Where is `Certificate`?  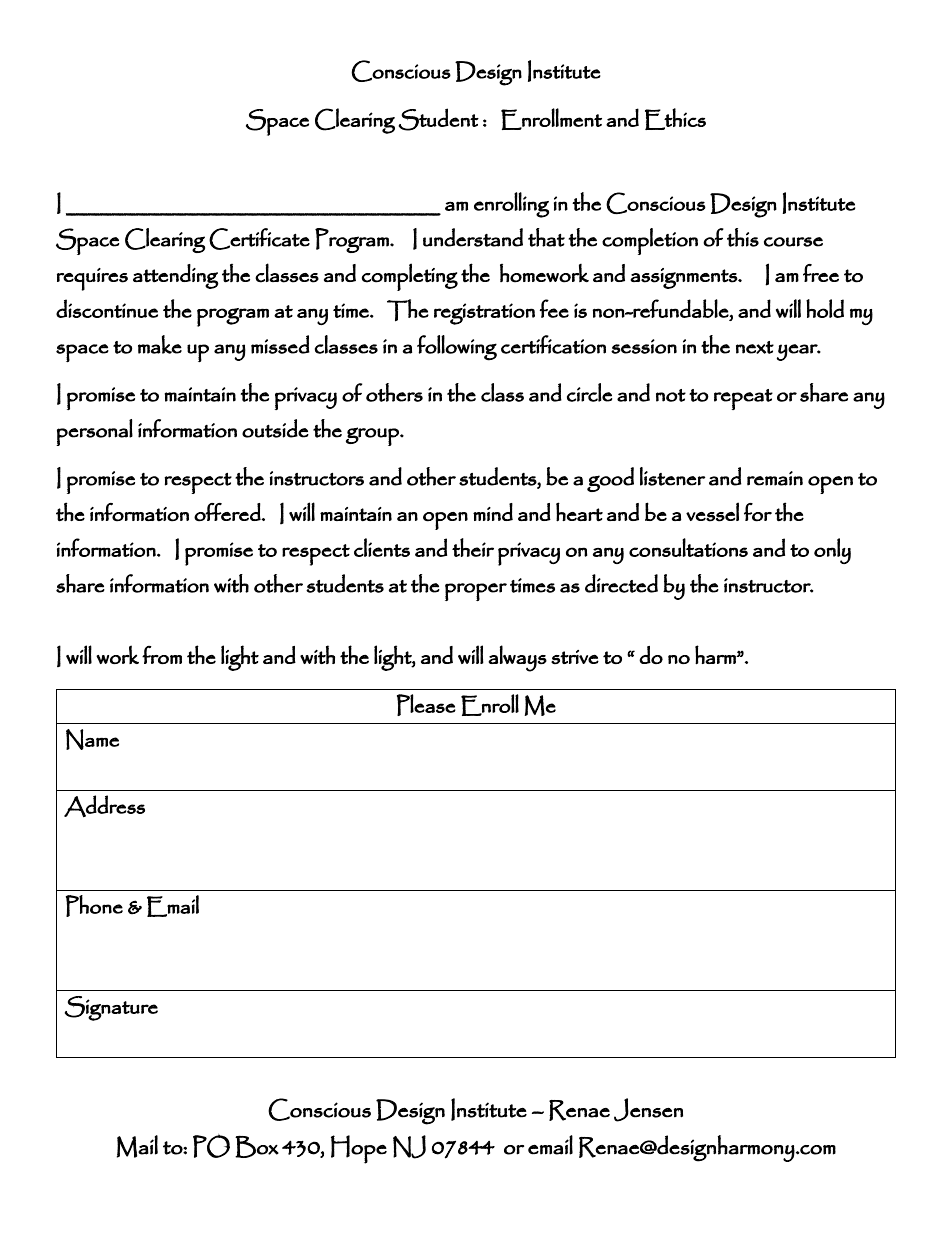
Certificate is located at coordinates (259, 239).
